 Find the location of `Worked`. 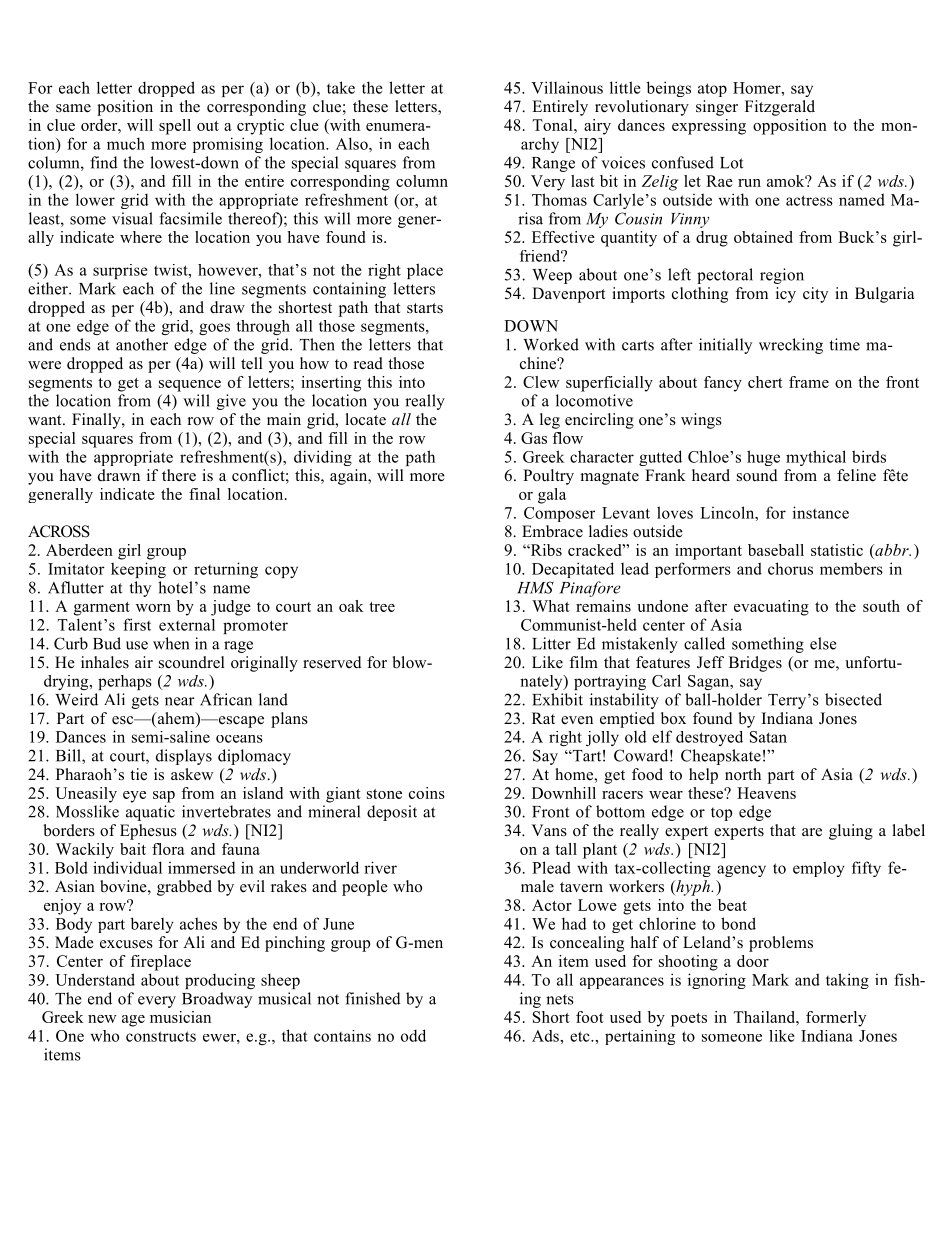

Worked is located at coordinates (551, 344).
